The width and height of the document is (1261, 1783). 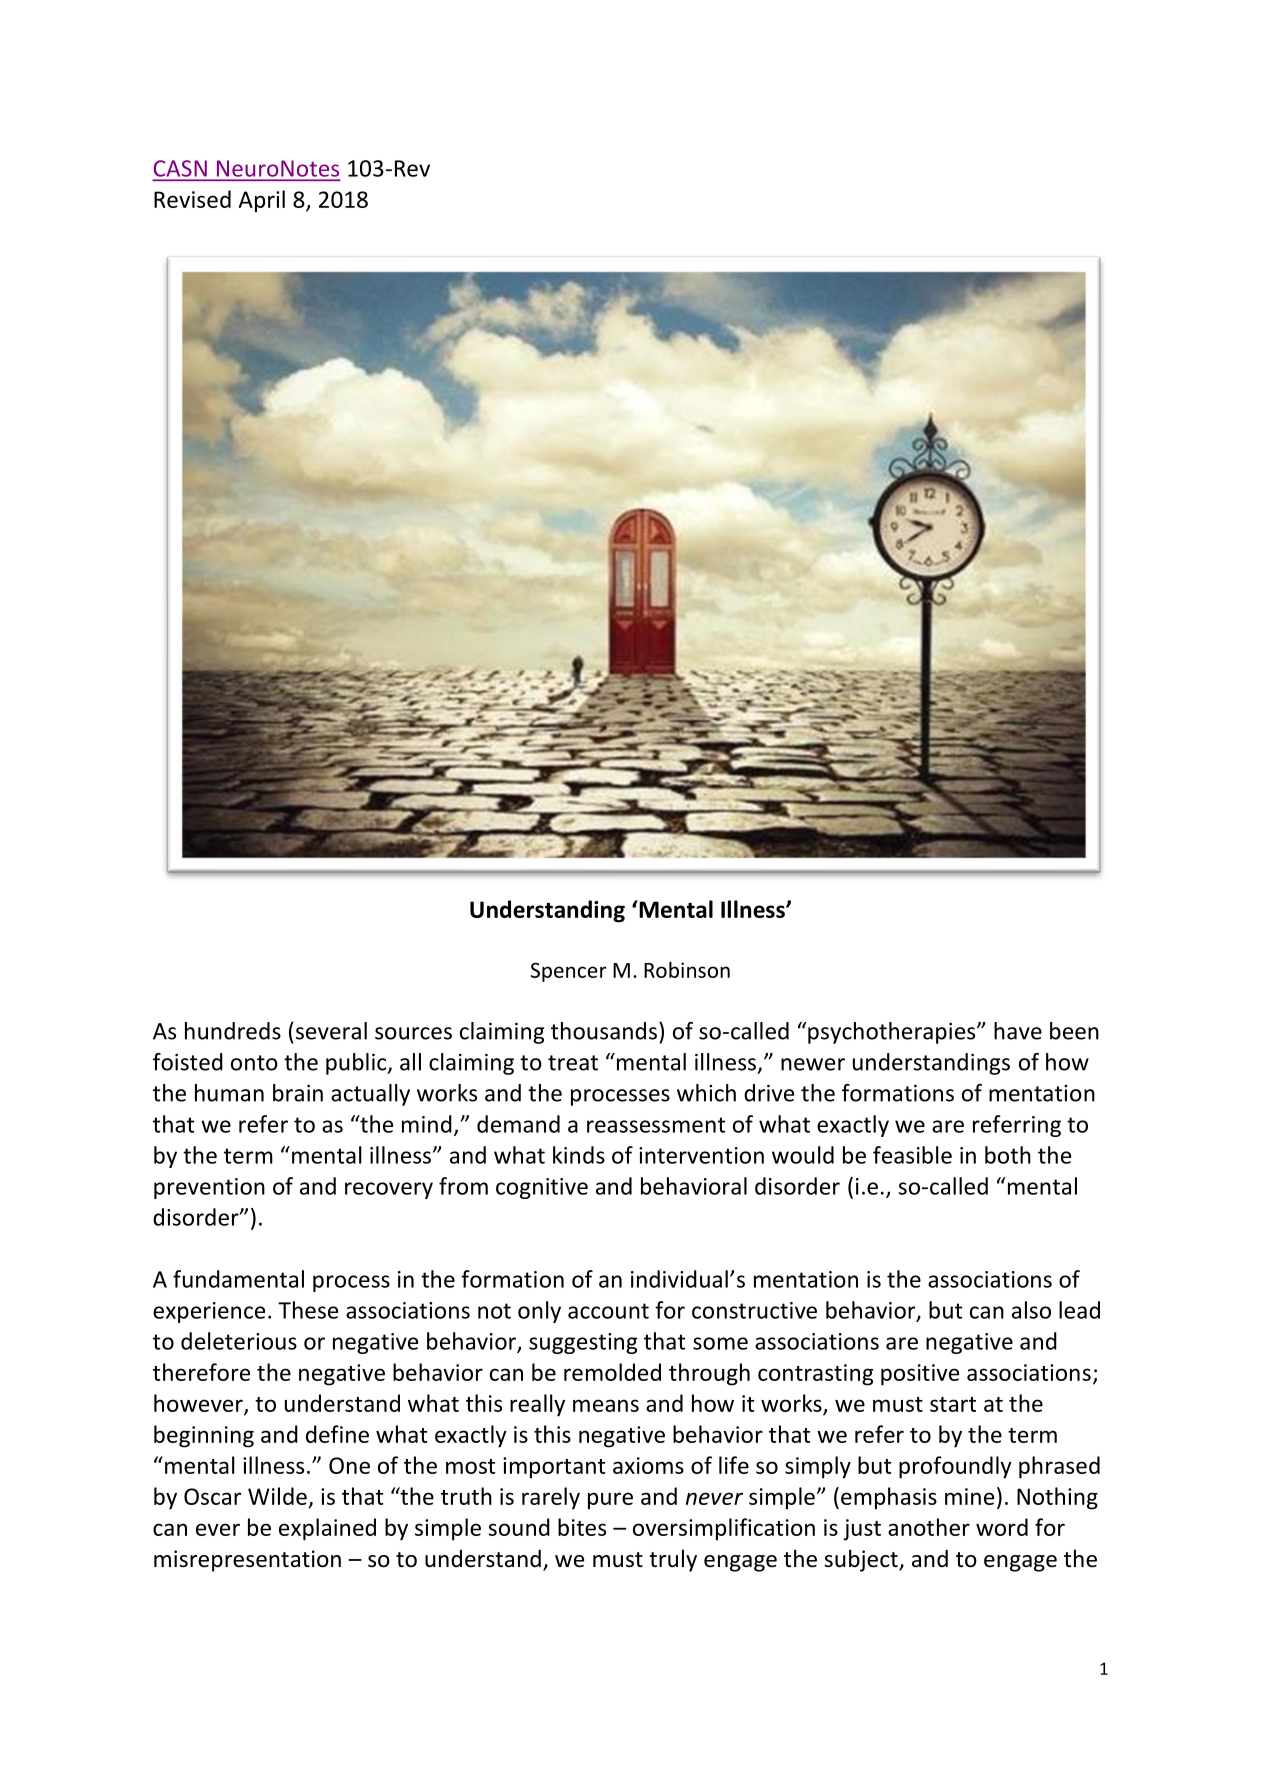 What do you see at coordinates (233, 1031) in the document?
I see `hundreds` at bounding box center [233, 1031].
